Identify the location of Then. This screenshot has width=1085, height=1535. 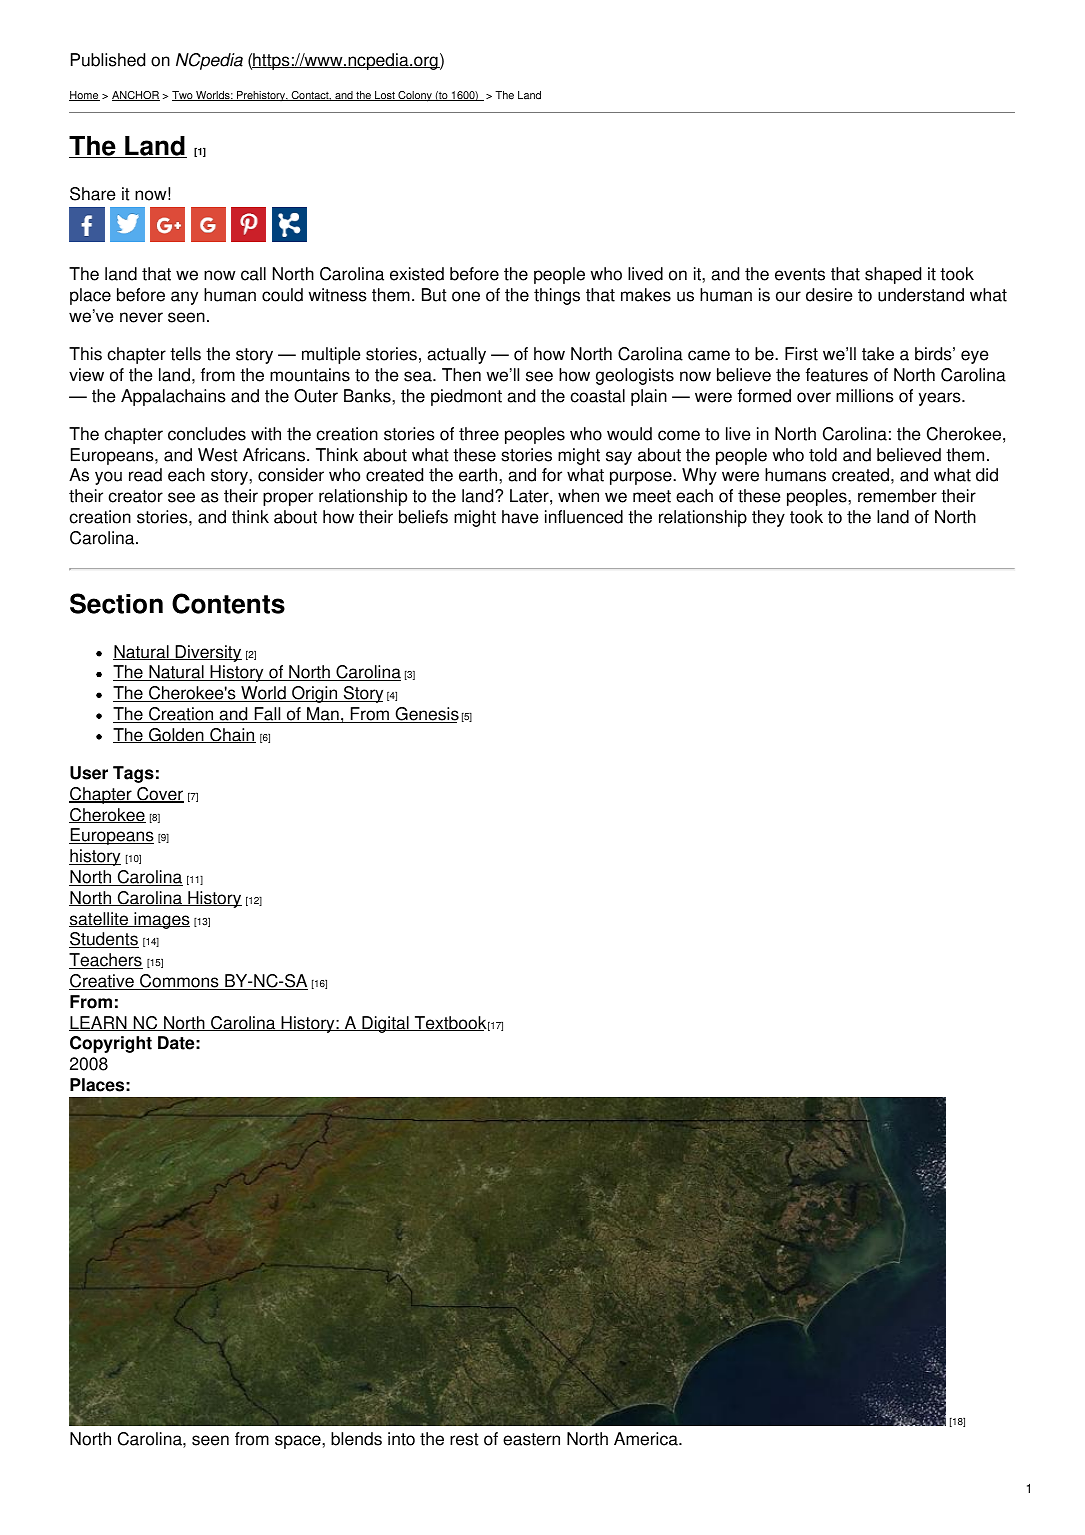
(461, 375).
